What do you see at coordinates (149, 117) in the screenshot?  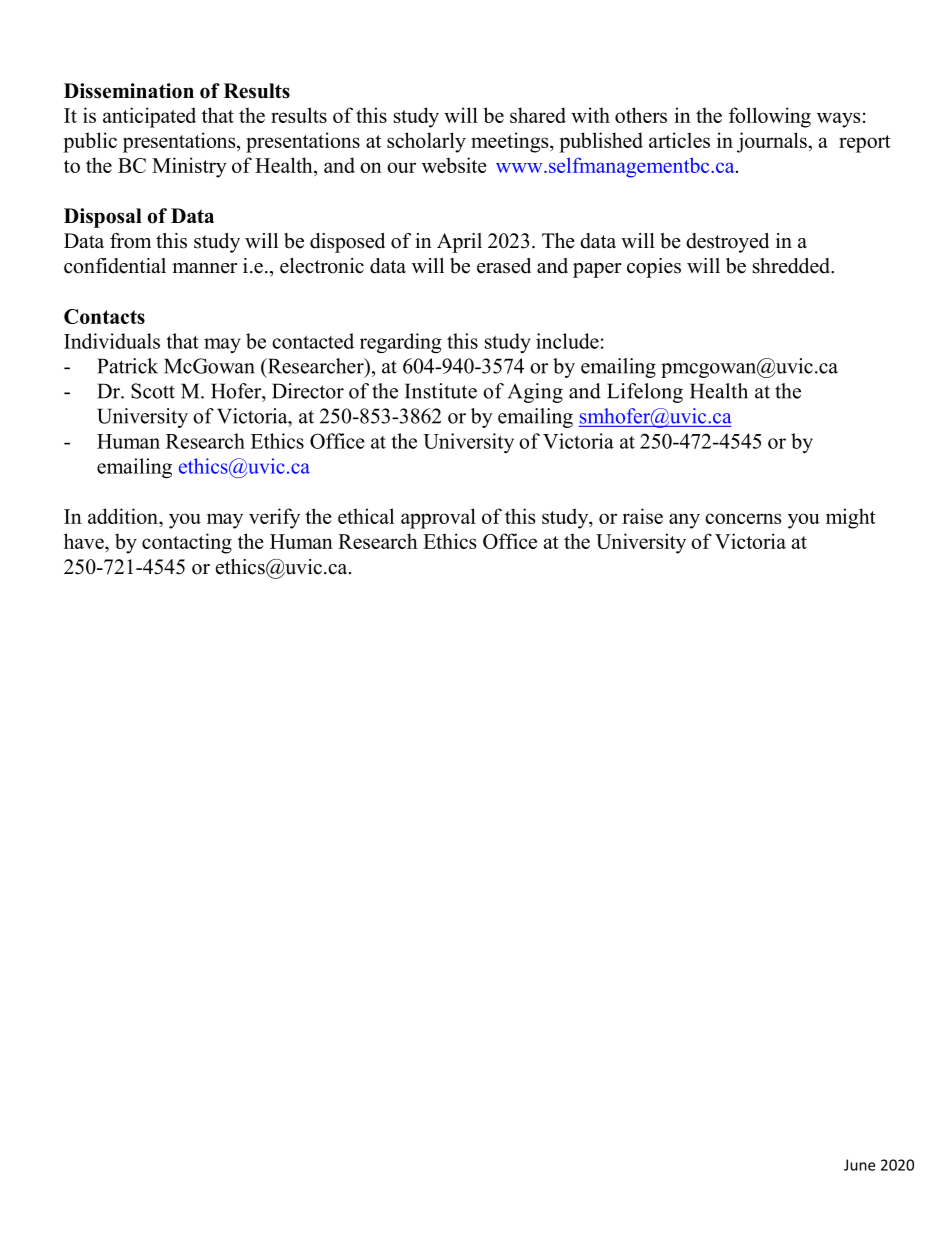 I see `anticipated` at bounding box center [149, 117].
